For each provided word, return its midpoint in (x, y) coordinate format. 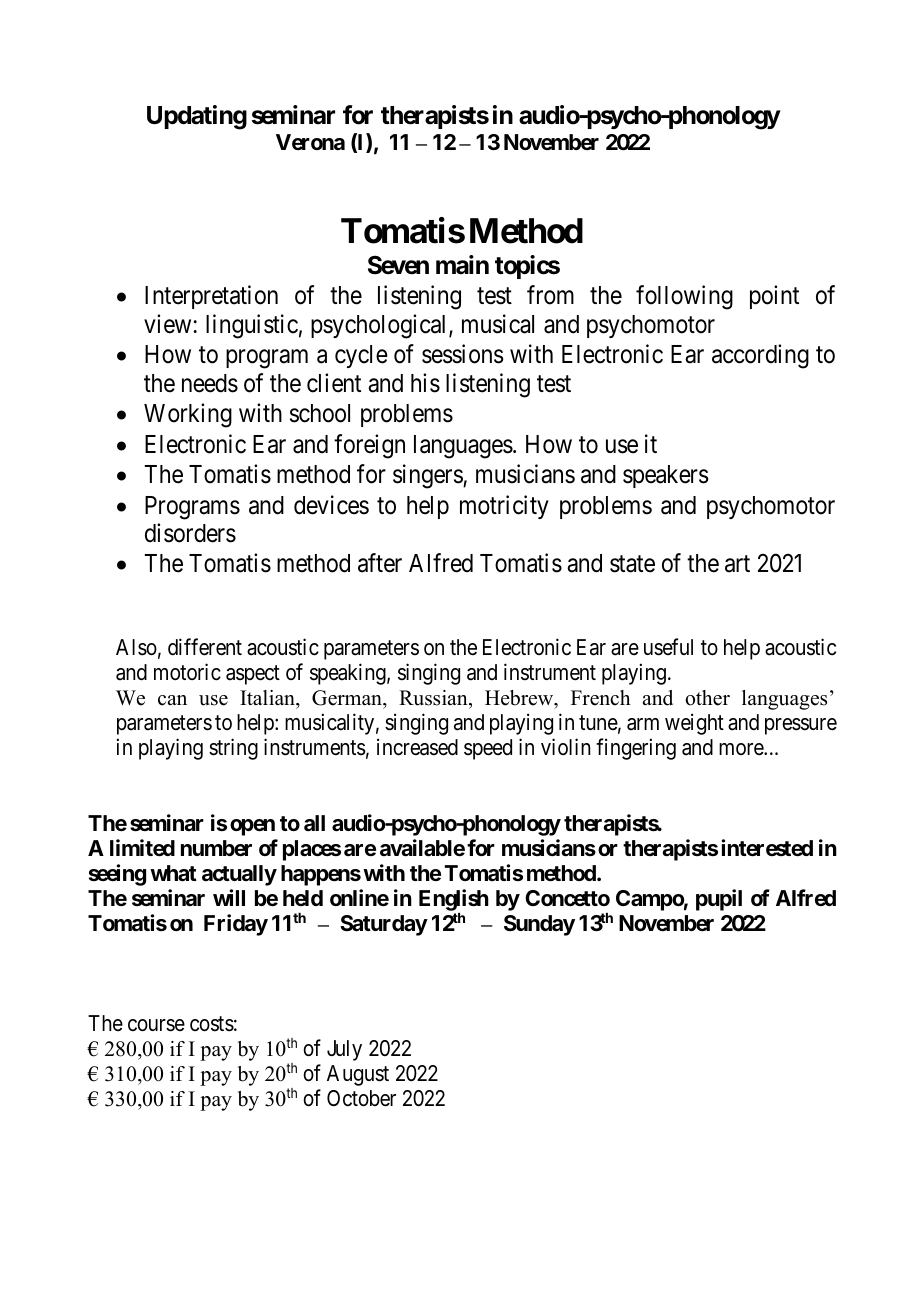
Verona (310, 142)
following (684, 297)
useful (668, 647)
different (205, 647)
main (462, 265)
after (380, 563)
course (156, 1025)
